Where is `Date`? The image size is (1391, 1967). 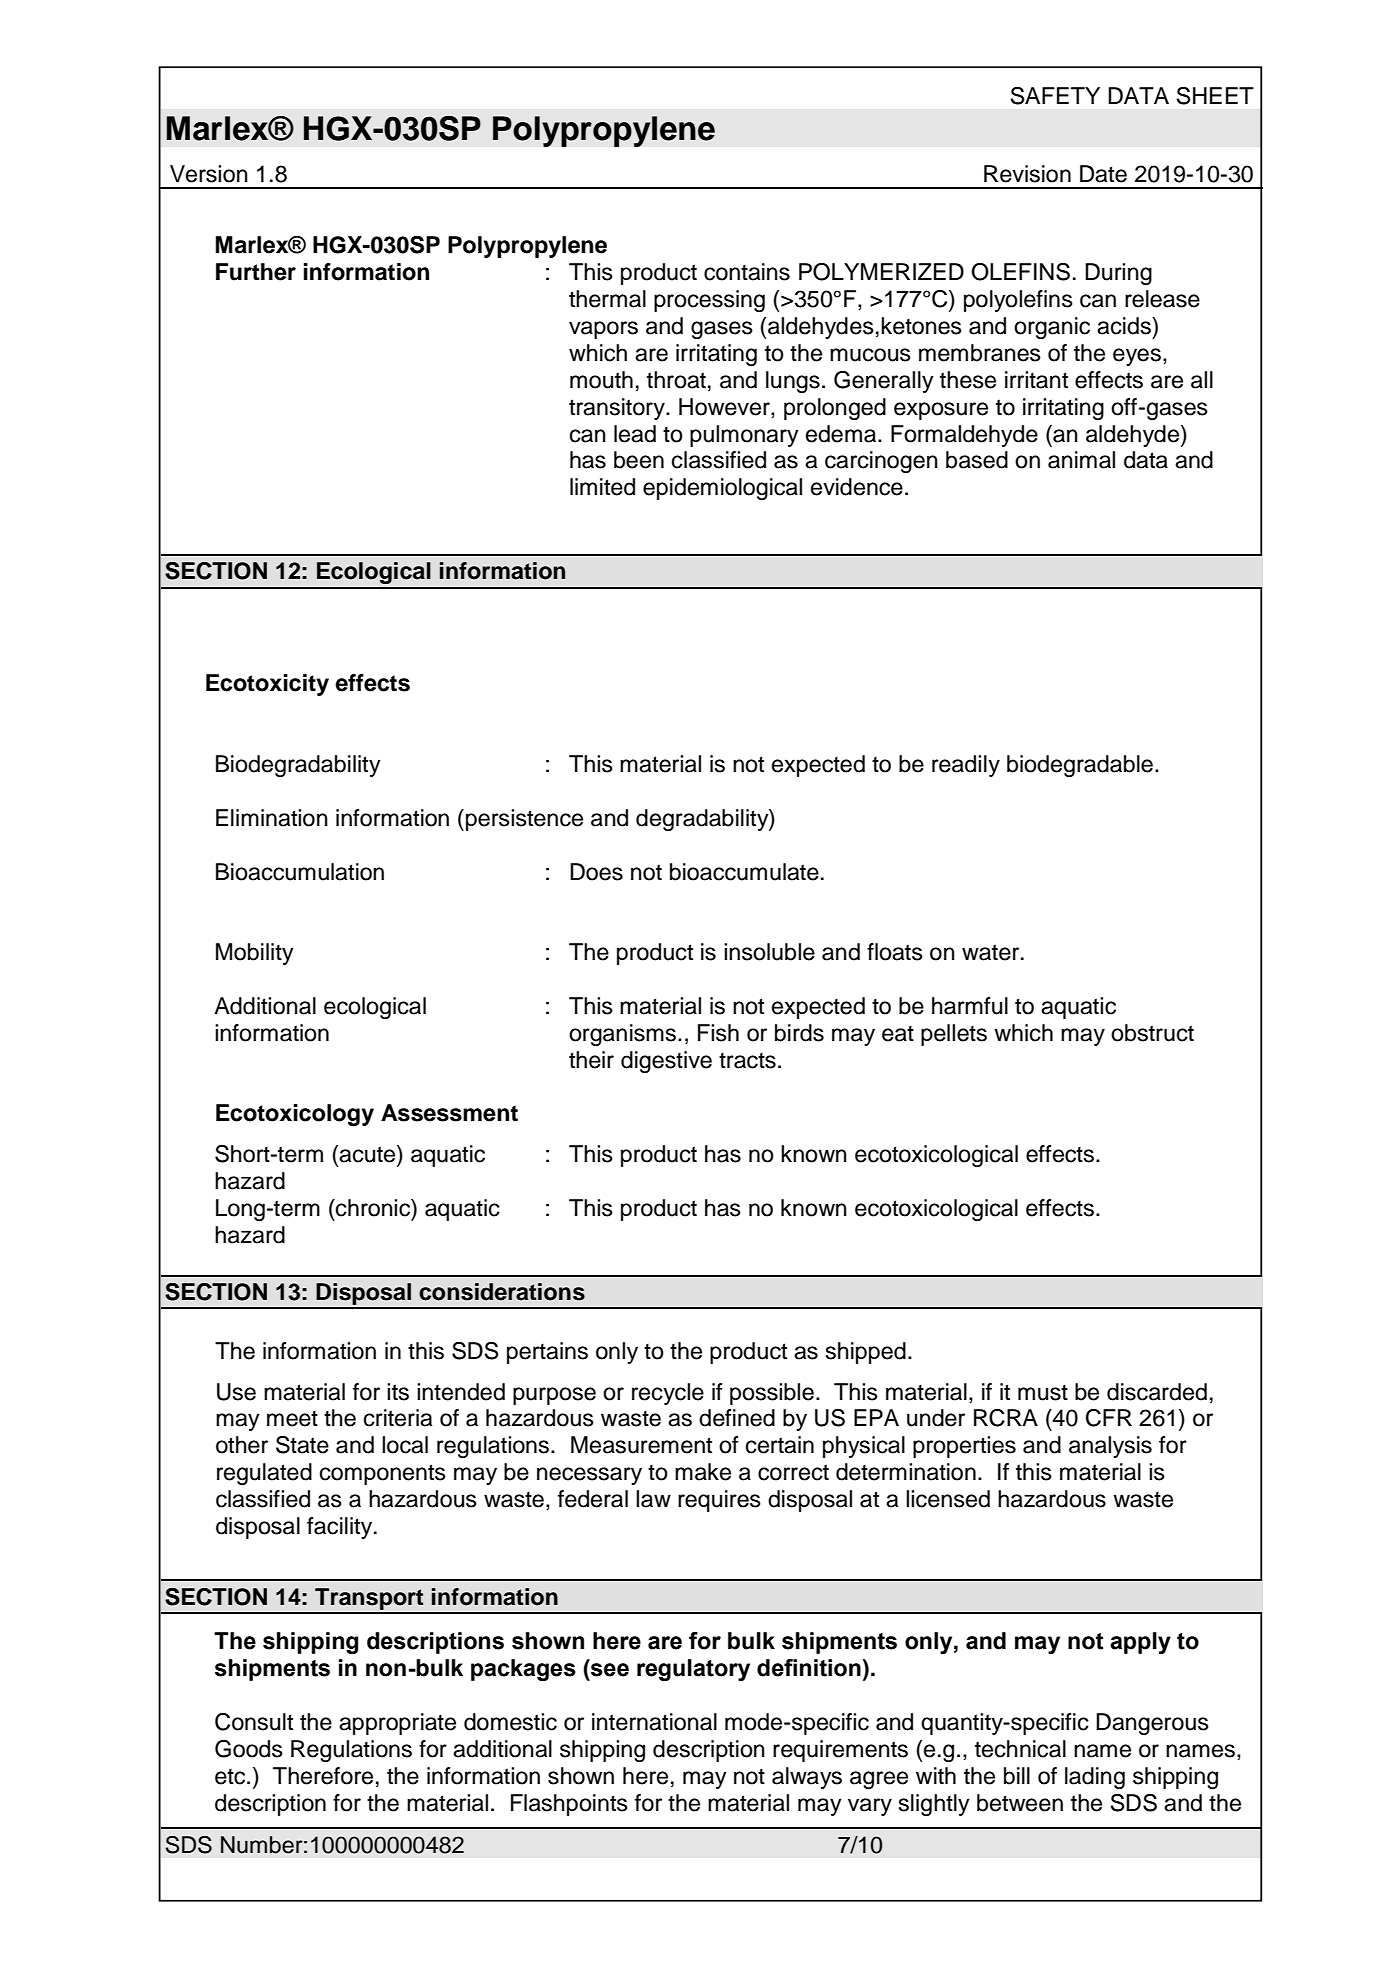 Date is located at coordinates (1103, 174).
